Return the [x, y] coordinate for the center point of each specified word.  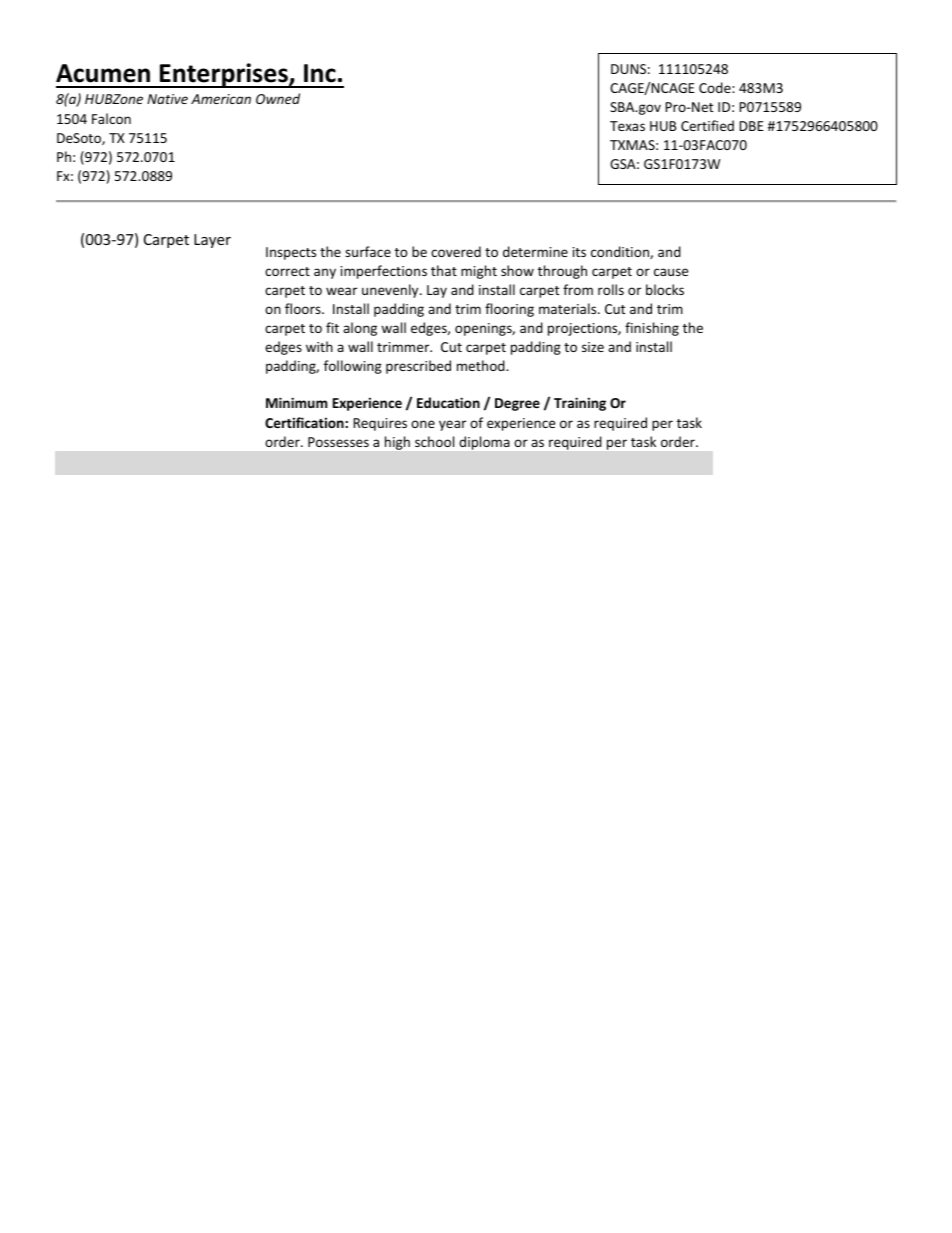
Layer [212, 241]
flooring [509, 310]
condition [621, 252]
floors [304, 308]
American [221, 99]
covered [456, 251]
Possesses [338, 442]
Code [716, 87]
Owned [278, 98]
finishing [652, 329]
